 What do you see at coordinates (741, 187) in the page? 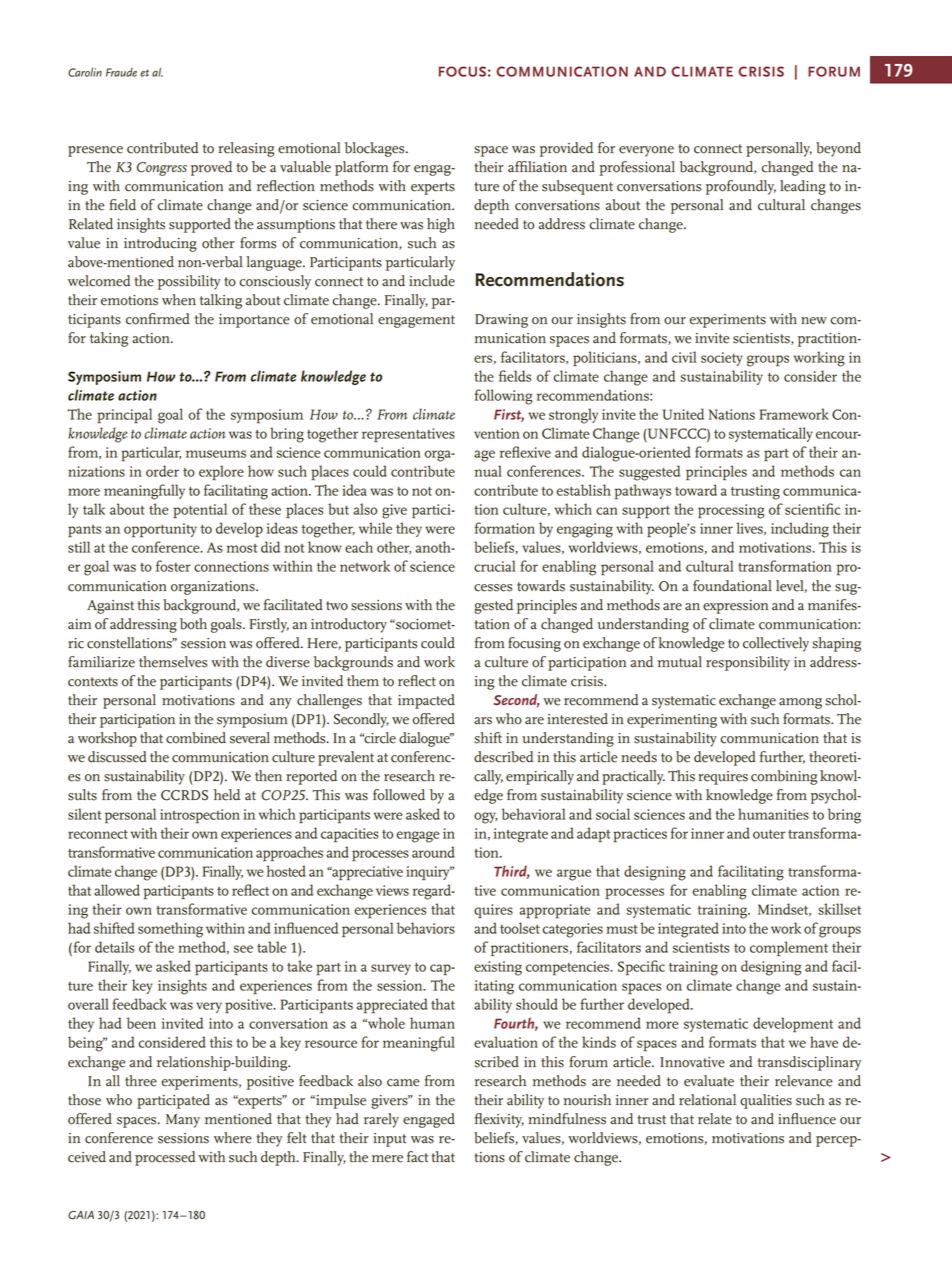
I see `profoundly` at bounding box center [741, 187].
